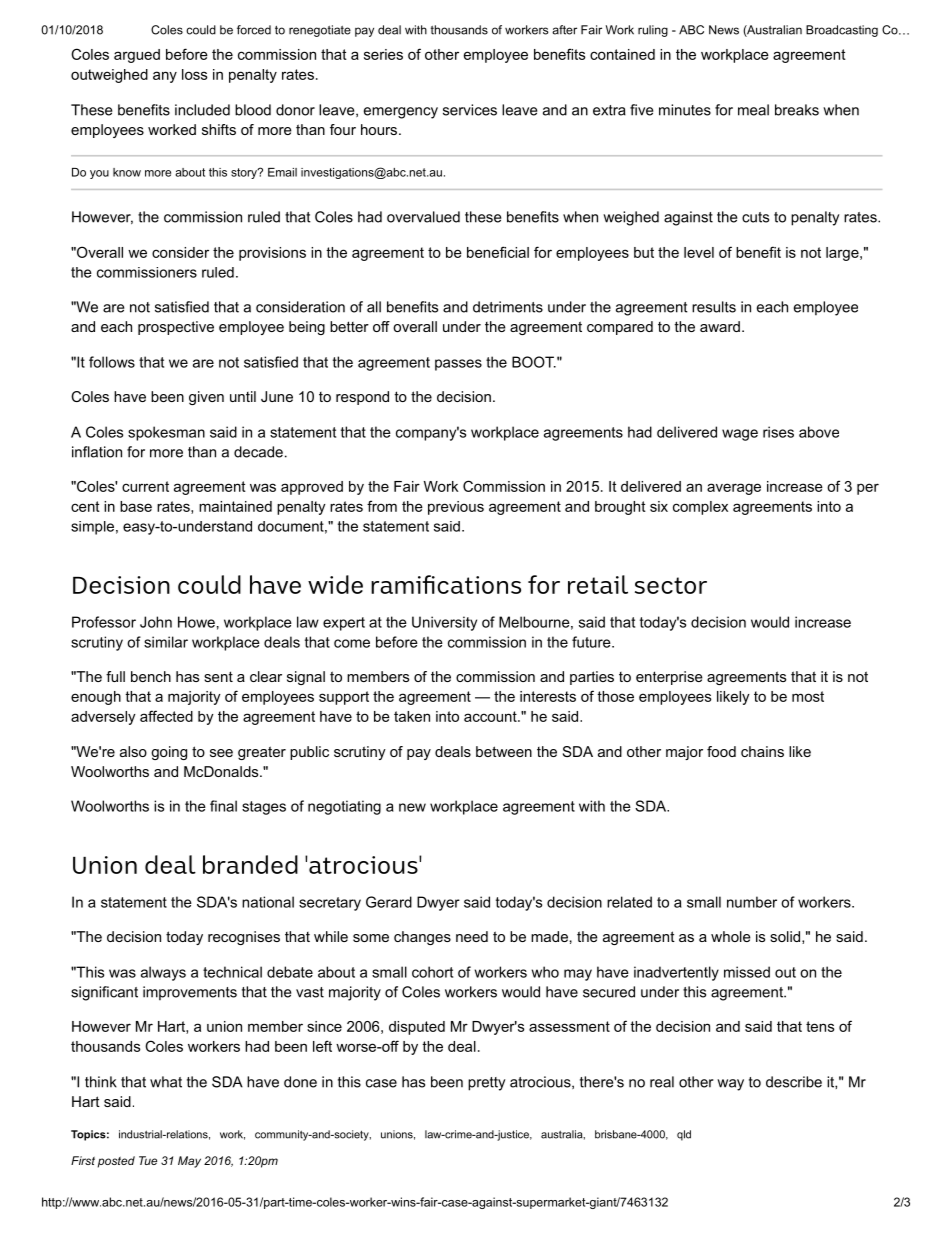 Image resolution: width=952 pixels, height=1233 pixels. I want to click on pretty, so click(486, 1084).
